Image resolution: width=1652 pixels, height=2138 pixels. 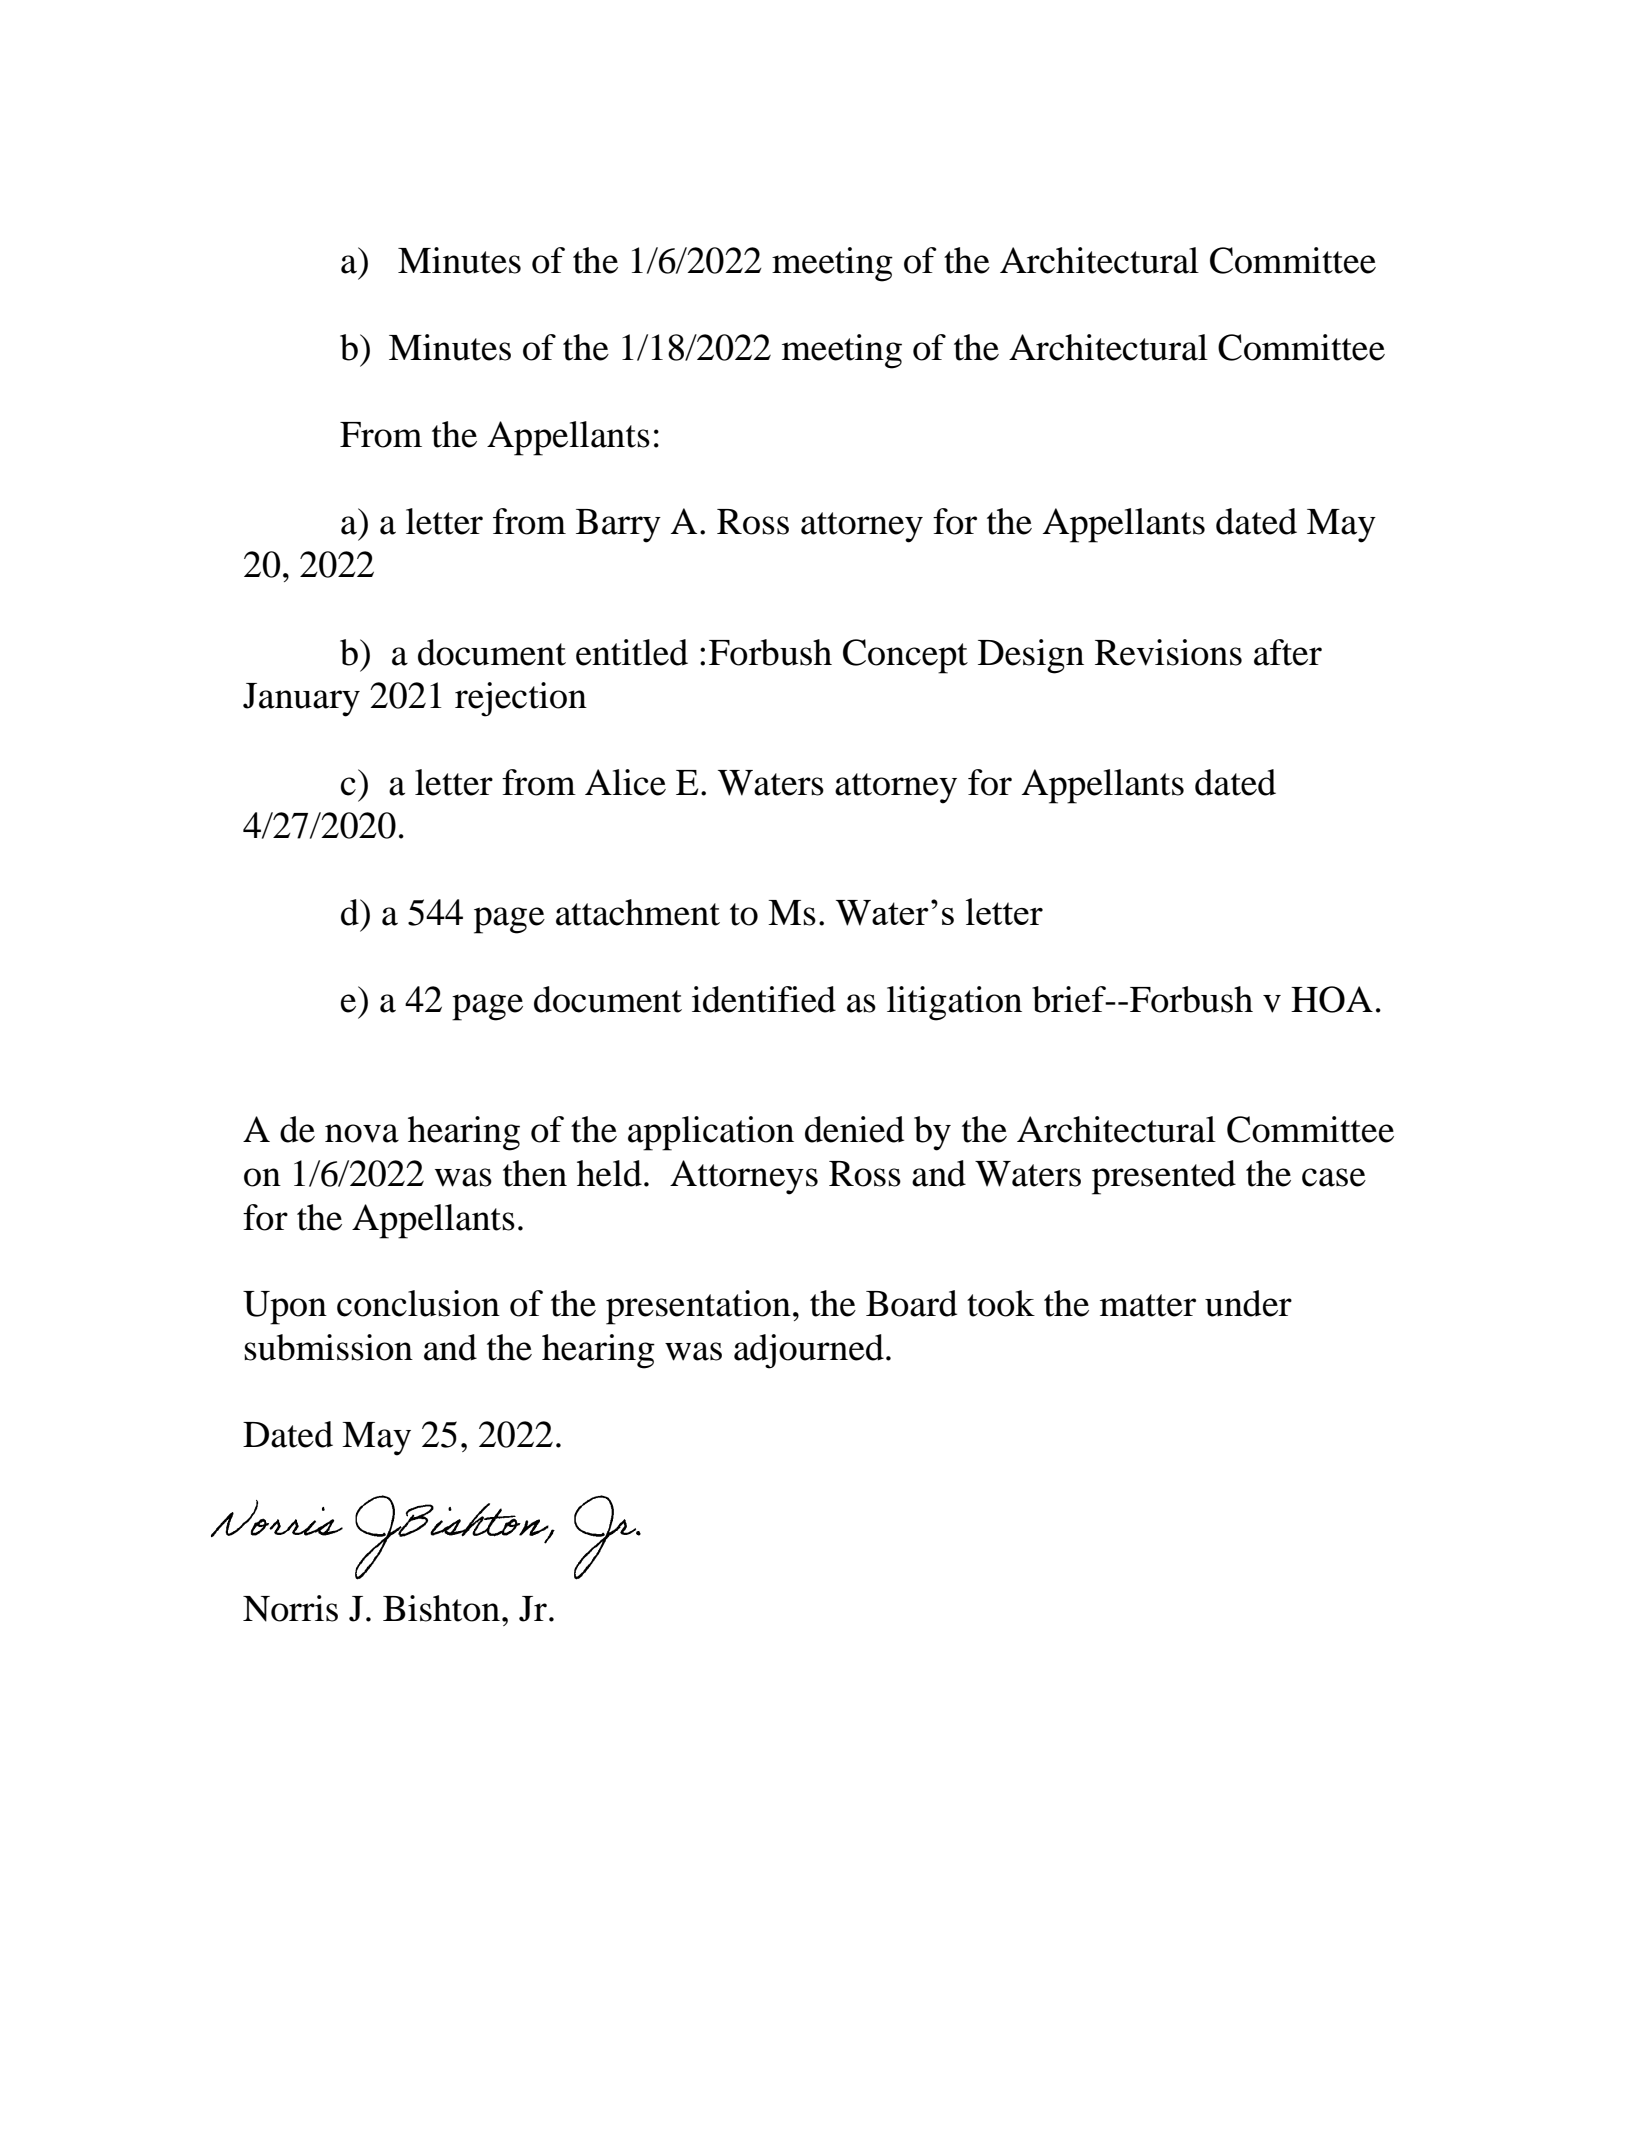 I want to click on Norris, so click(x=290, y=1608).
